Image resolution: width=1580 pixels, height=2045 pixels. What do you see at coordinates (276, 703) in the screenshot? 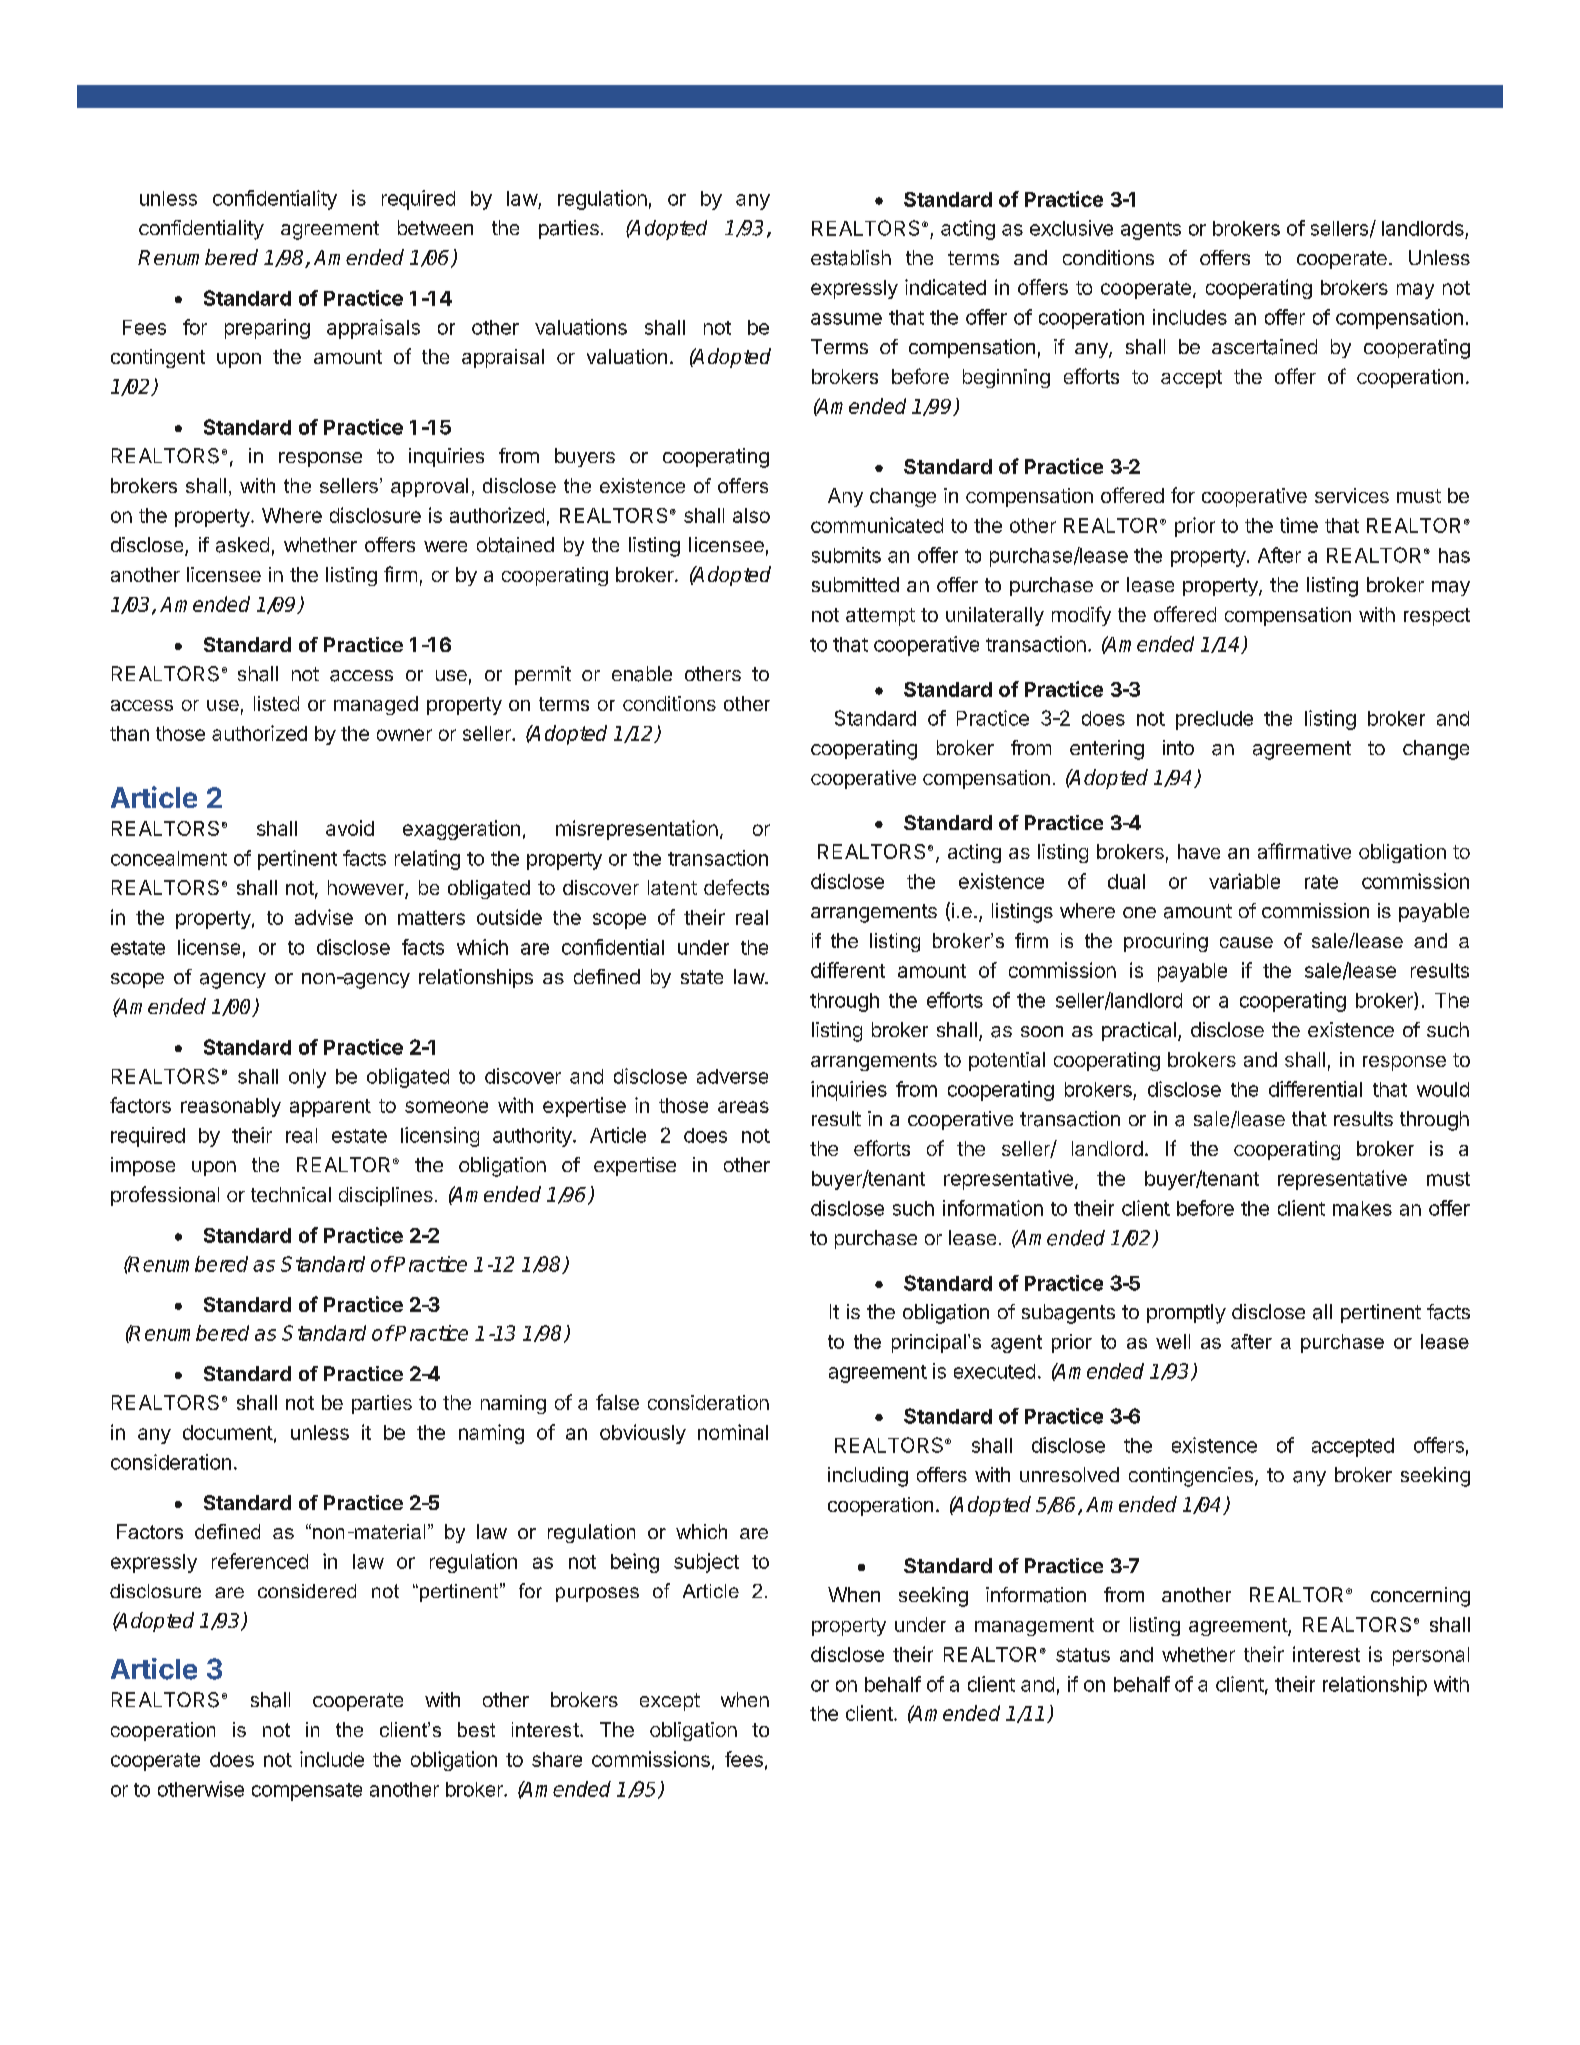
I see `listed` at bounding box center [276, 703].
